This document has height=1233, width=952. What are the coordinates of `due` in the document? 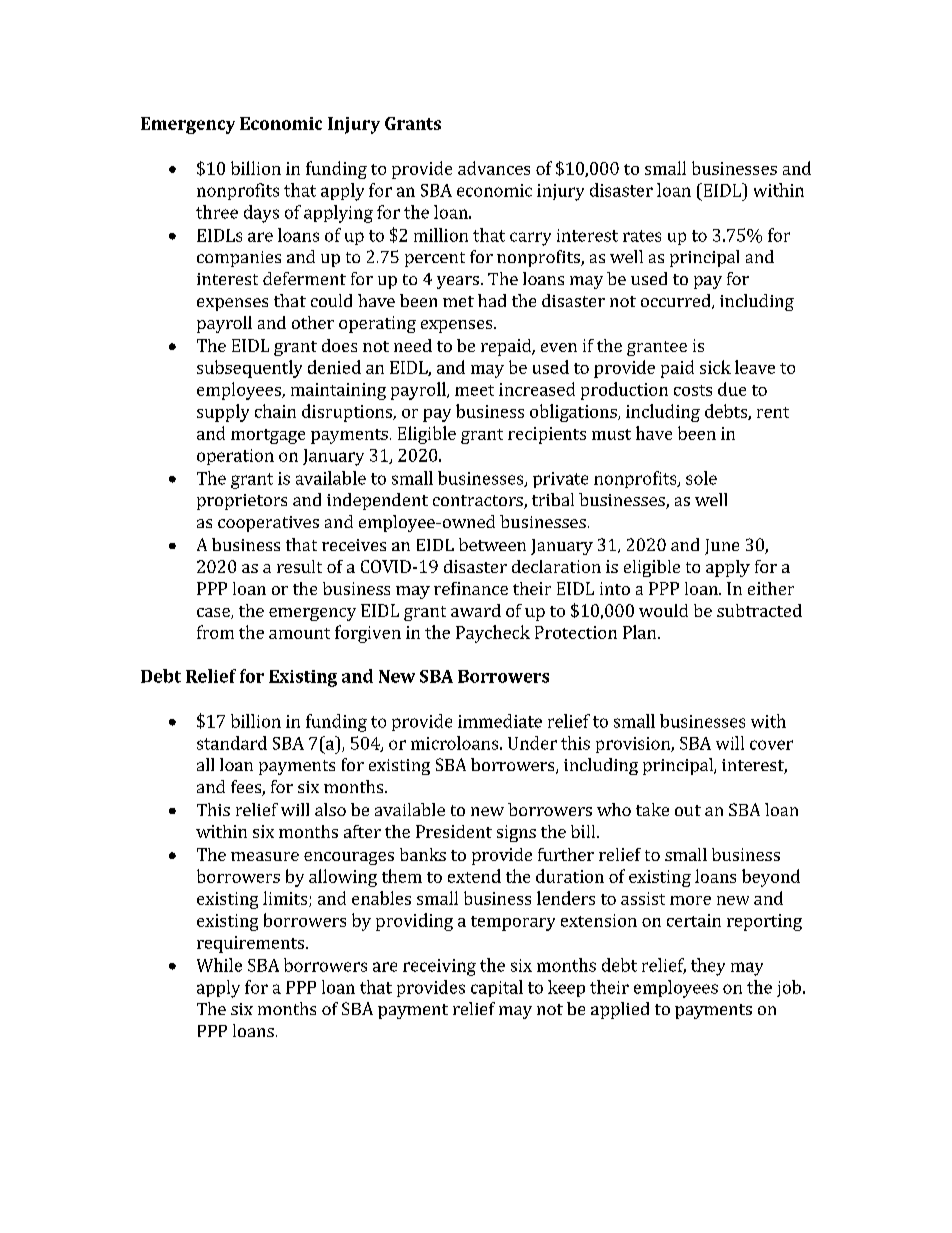 It's located at (732, 389).
